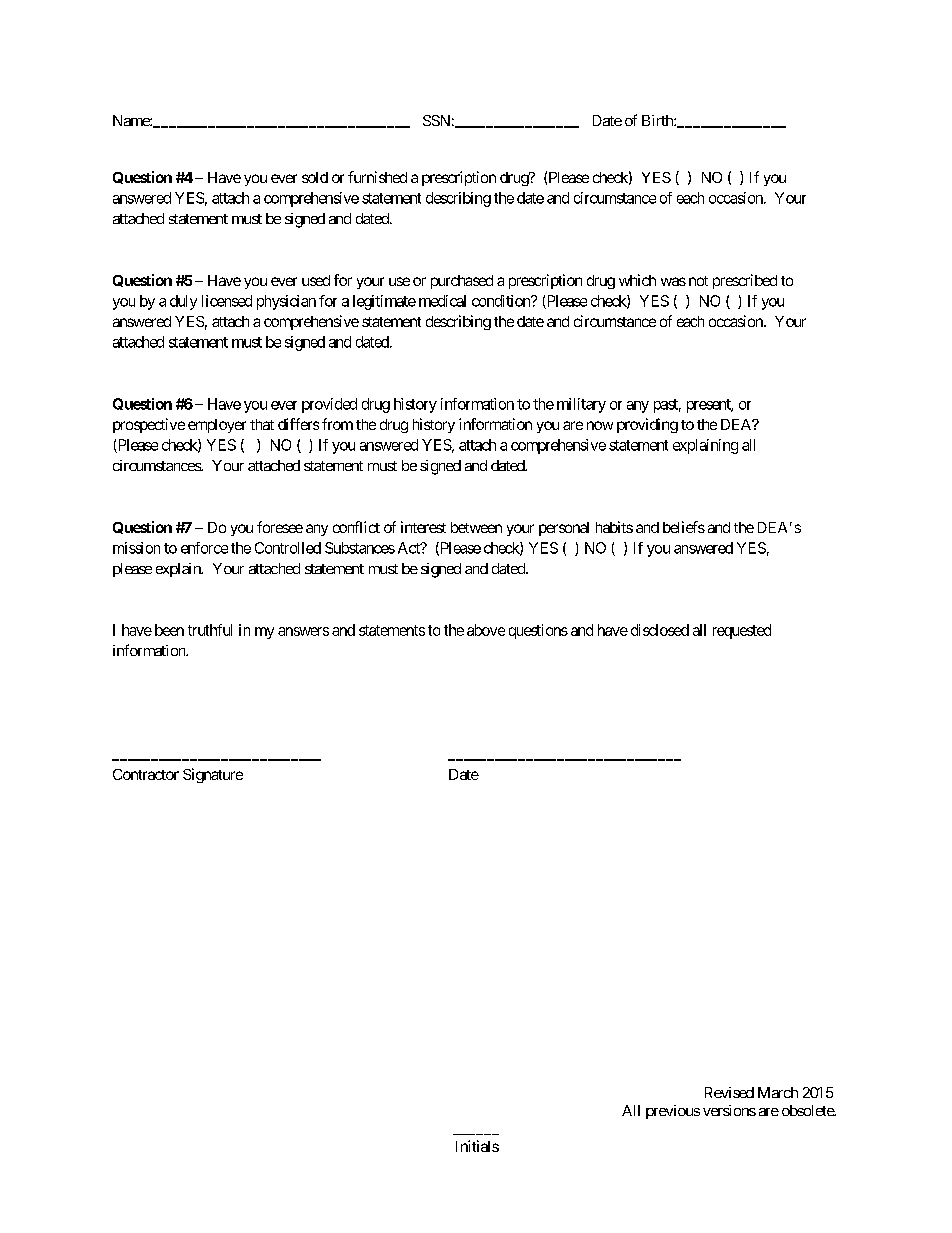 The width and height of the screenshot is (952, 1233). Describe the element at coordinates (210, 630) in the screenshot. I see `truthful` at that location.
